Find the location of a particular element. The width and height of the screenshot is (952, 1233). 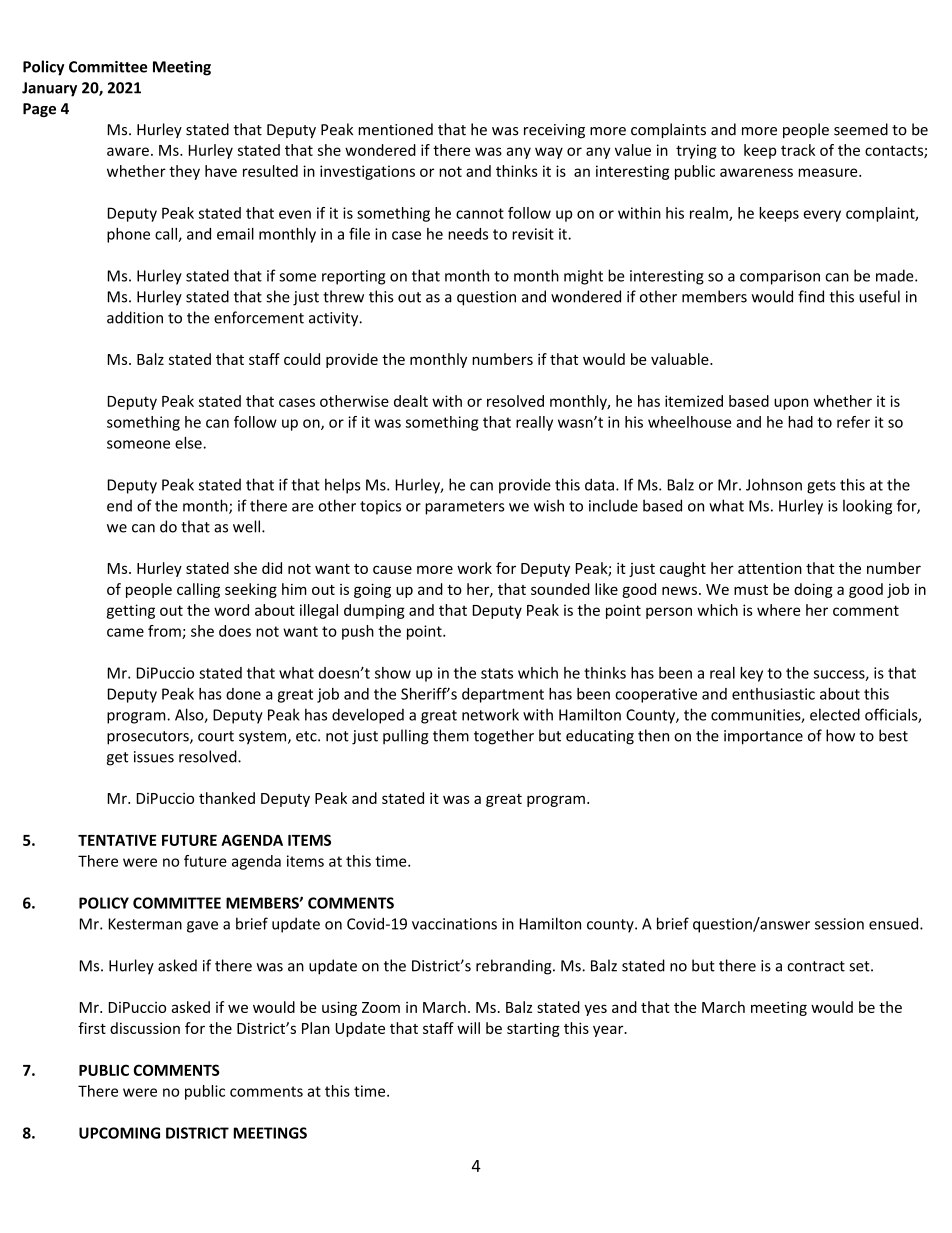

where is located at coordinates (778, 610).
